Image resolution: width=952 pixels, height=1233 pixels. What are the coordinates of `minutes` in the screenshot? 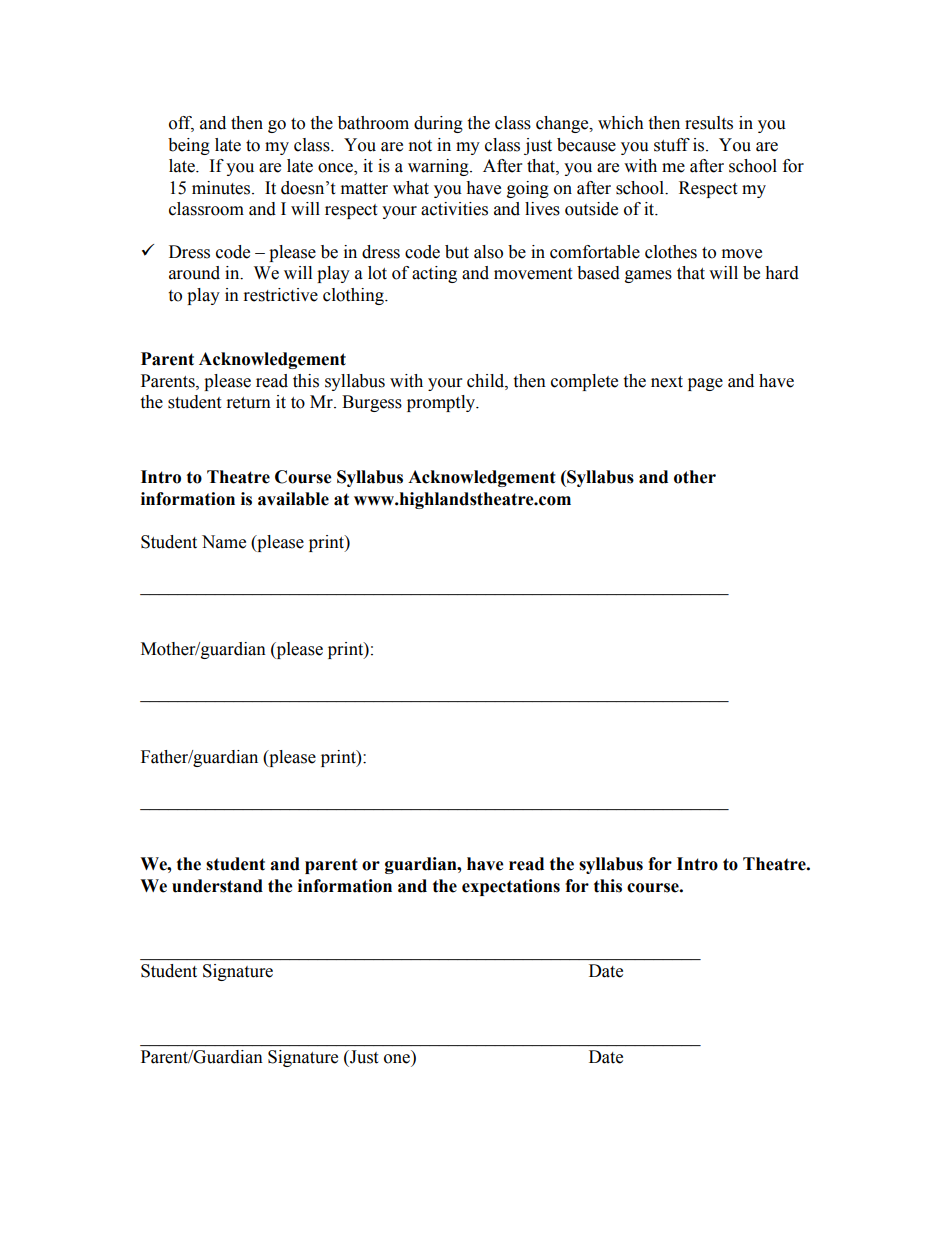 It's located at (222, 188).
